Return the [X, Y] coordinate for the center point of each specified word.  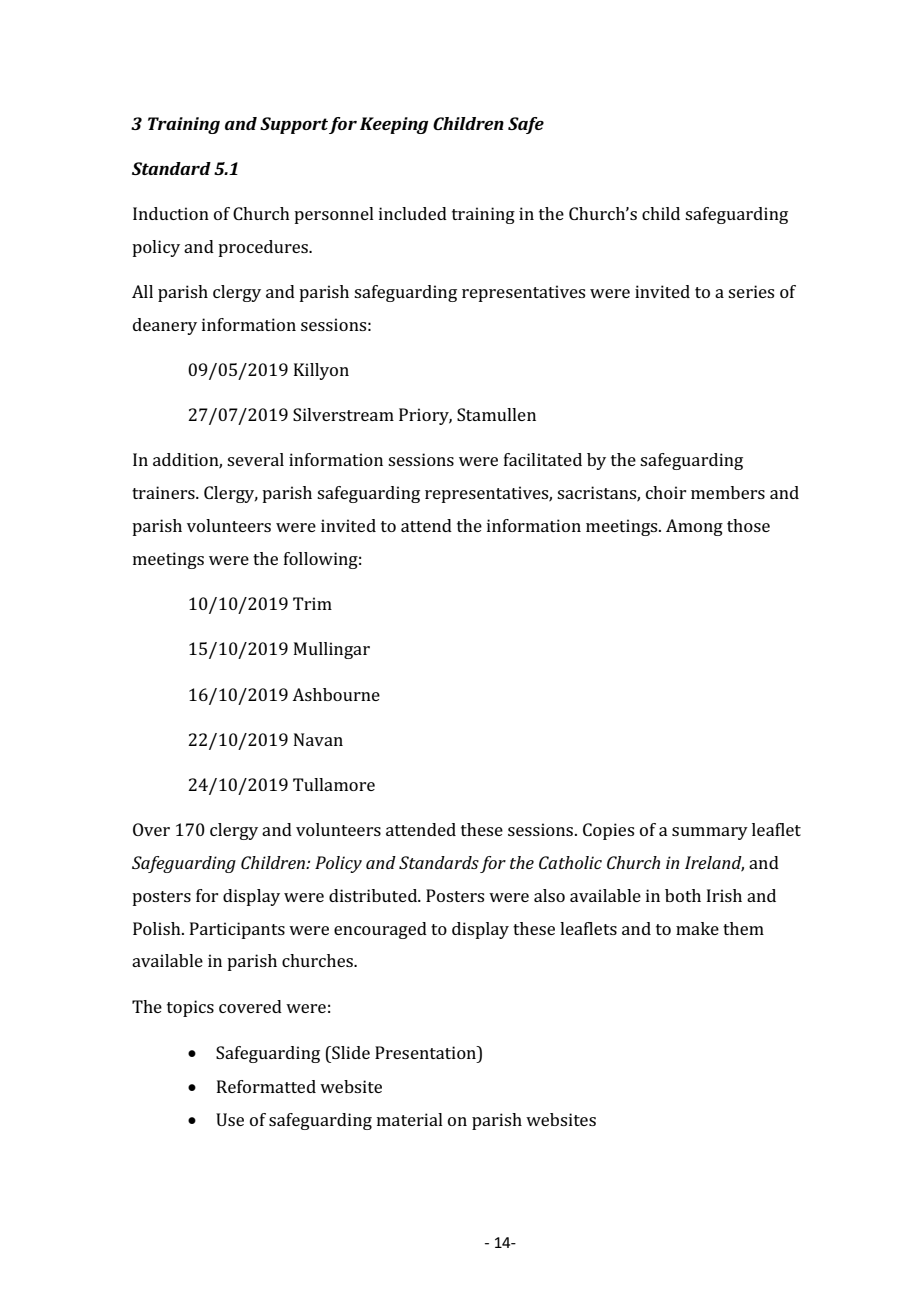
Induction [171, 213]
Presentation [426, 1052]
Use [230, 1119]
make [697, 928]
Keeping [394, 125]
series [751, 291]
